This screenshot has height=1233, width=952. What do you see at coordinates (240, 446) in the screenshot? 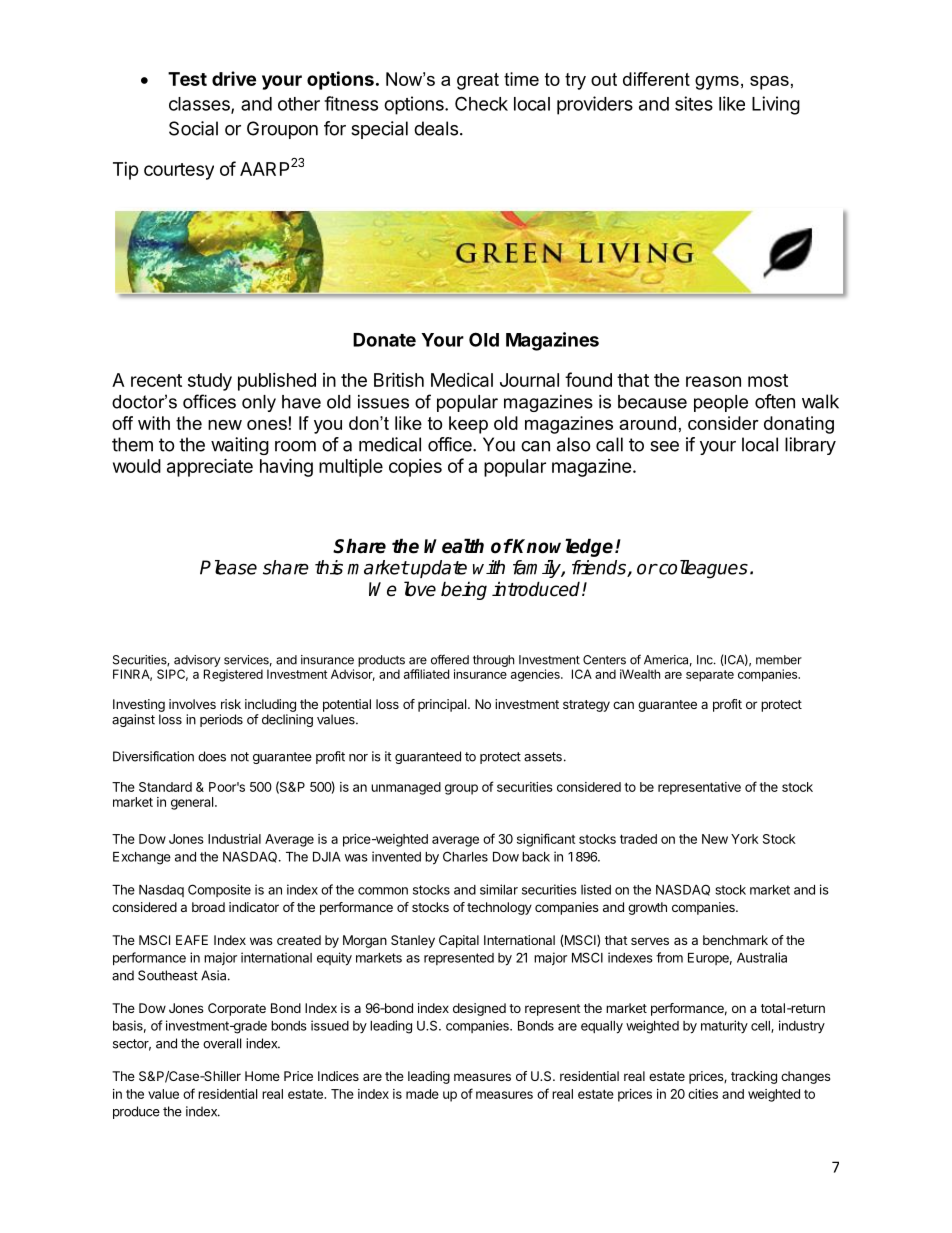
I see `waiting` at bounding box center [240, 446].
